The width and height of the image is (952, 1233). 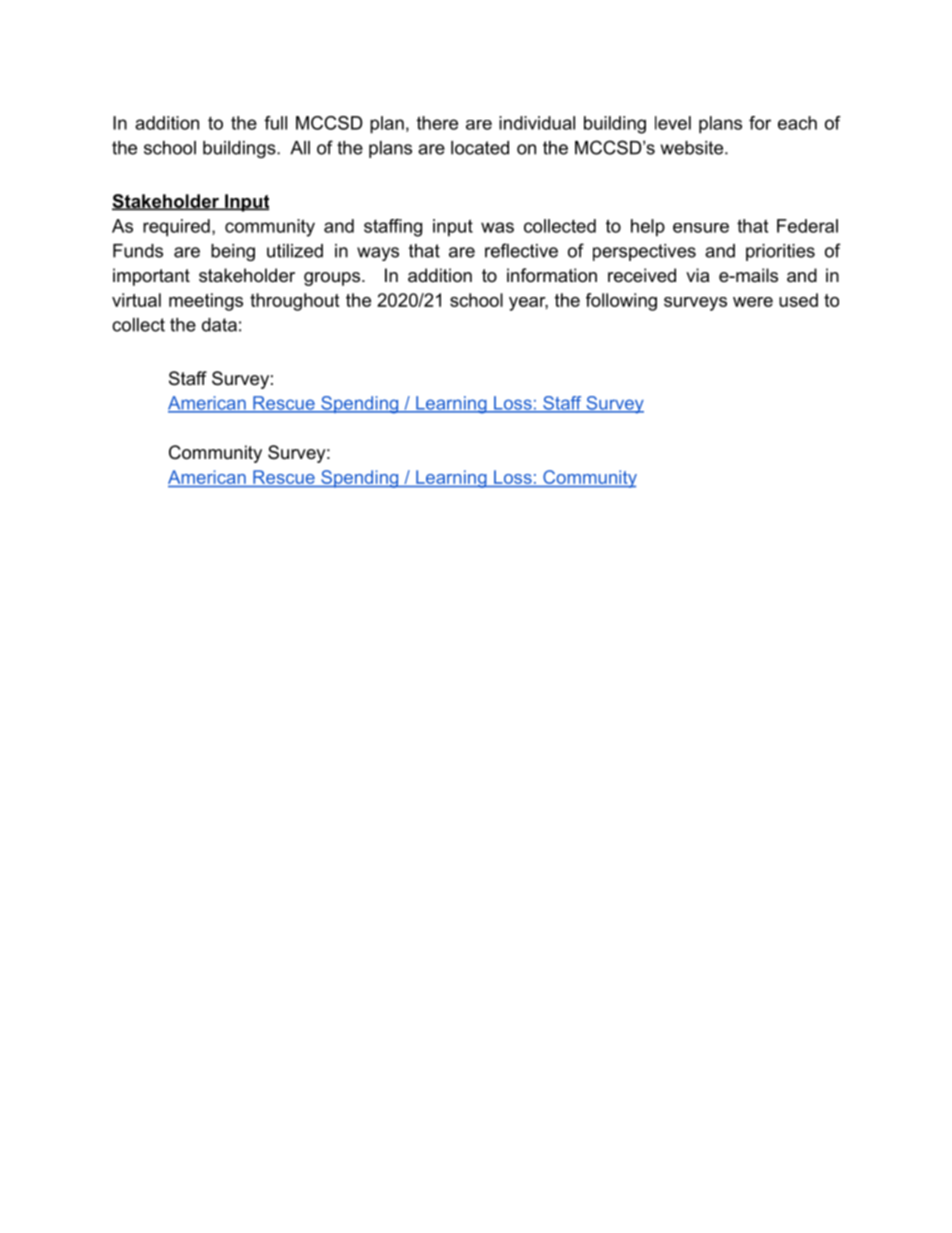 What do you see at coordinates (673, 123) in the image?
I see `level` at bounding box center [673, 123].
